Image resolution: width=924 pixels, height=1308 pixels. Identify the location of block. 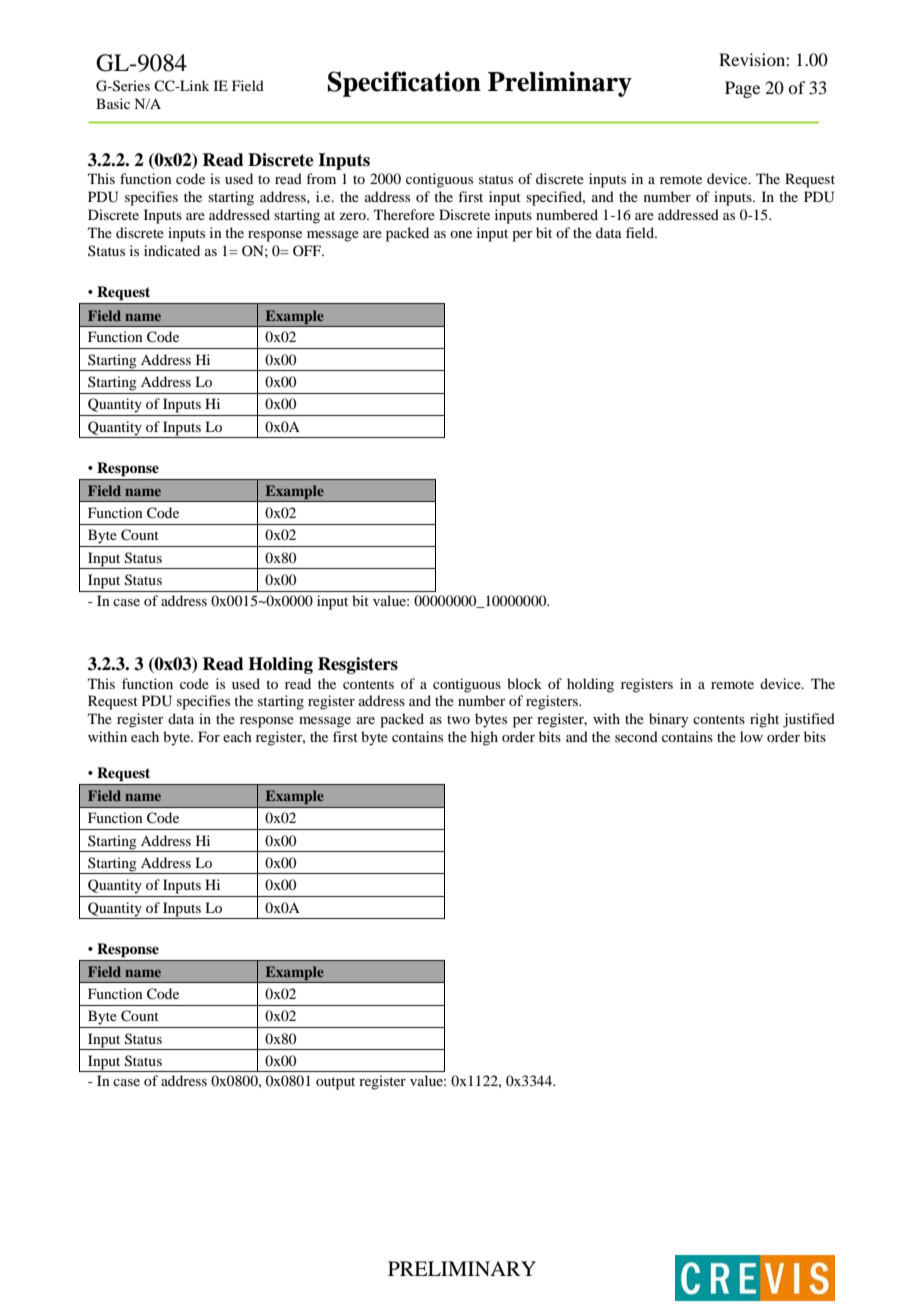
(524, 683).
